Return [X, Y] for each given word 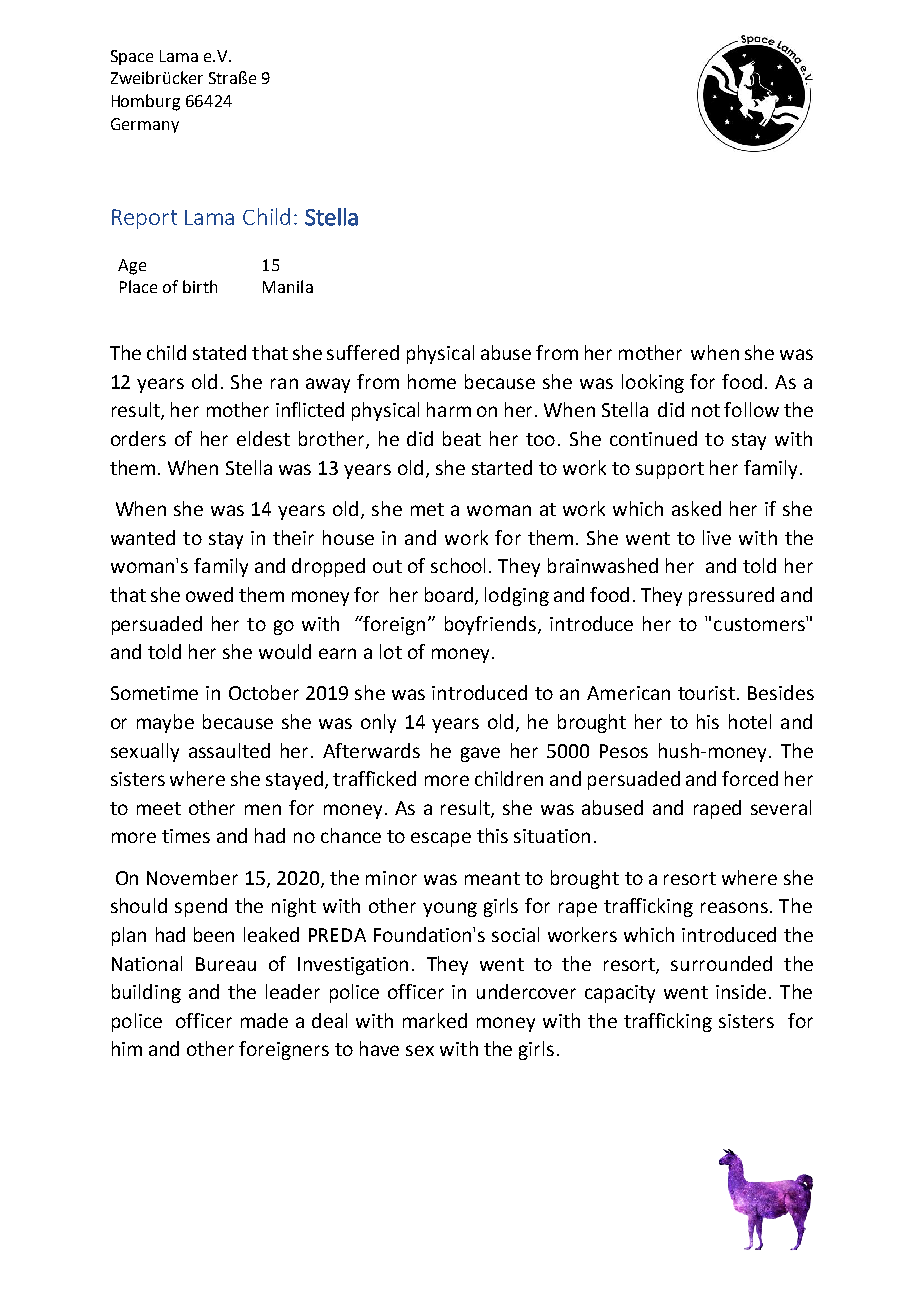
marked [435, 1020]
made [264, 1020]
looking [653, 383]
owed [209, 594]
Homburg [146, 102]
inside [743, 991]
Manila [288, 286]
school [458, 565]
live [717, 537]
